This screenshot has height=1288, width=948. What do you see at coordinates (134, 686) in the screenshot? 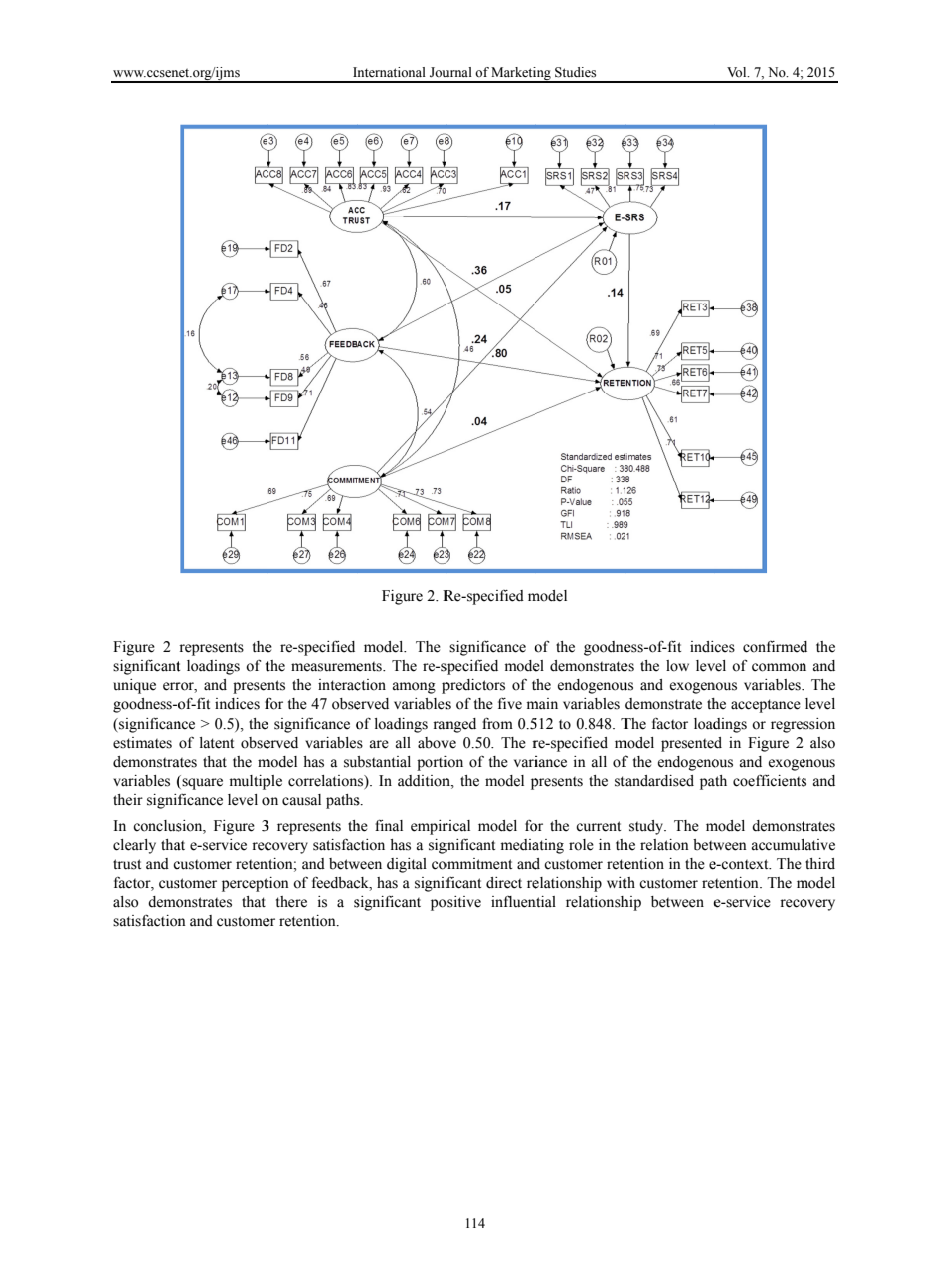
I see `unique` at bounding box center [134, 686].
